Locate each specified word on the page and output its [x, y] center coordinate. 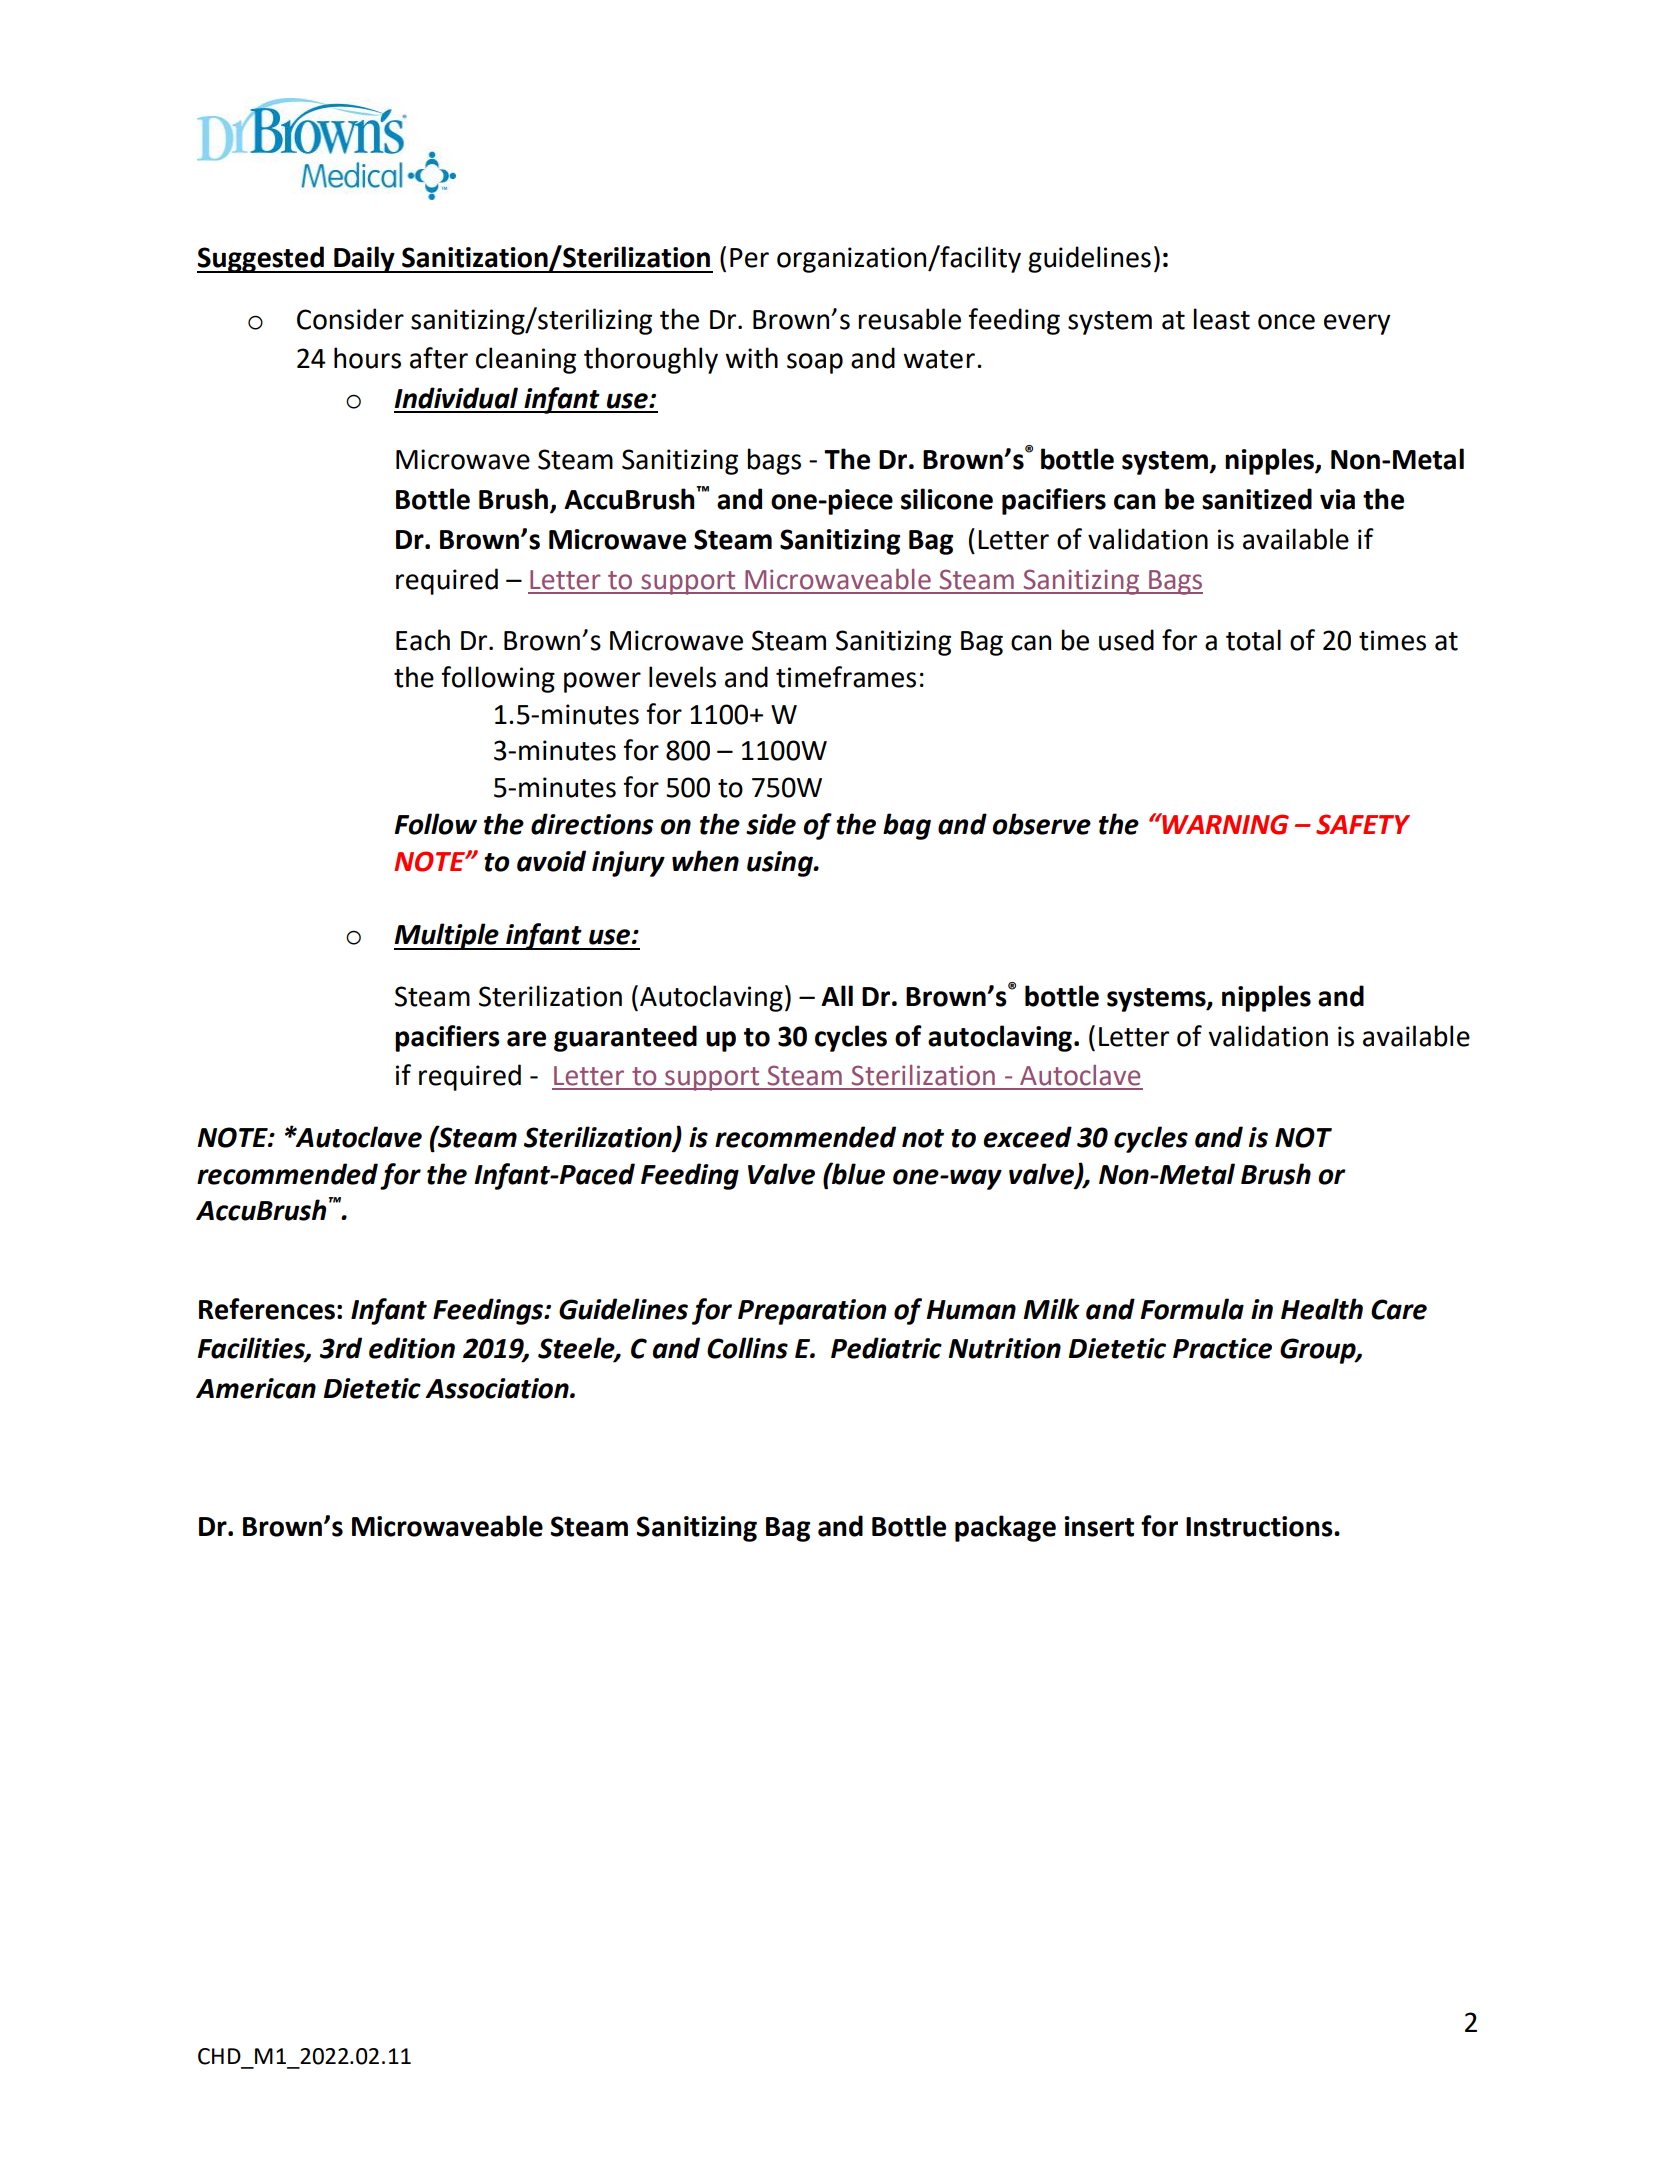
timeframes [846, 677]
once [1286, 322]
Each [423, 640]
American [256, 1388]
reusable [909, 319]
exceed [1027, 1137]
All [837, 995]
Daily [364, 259]
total [1253, 640]
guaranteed [625, 1038]
